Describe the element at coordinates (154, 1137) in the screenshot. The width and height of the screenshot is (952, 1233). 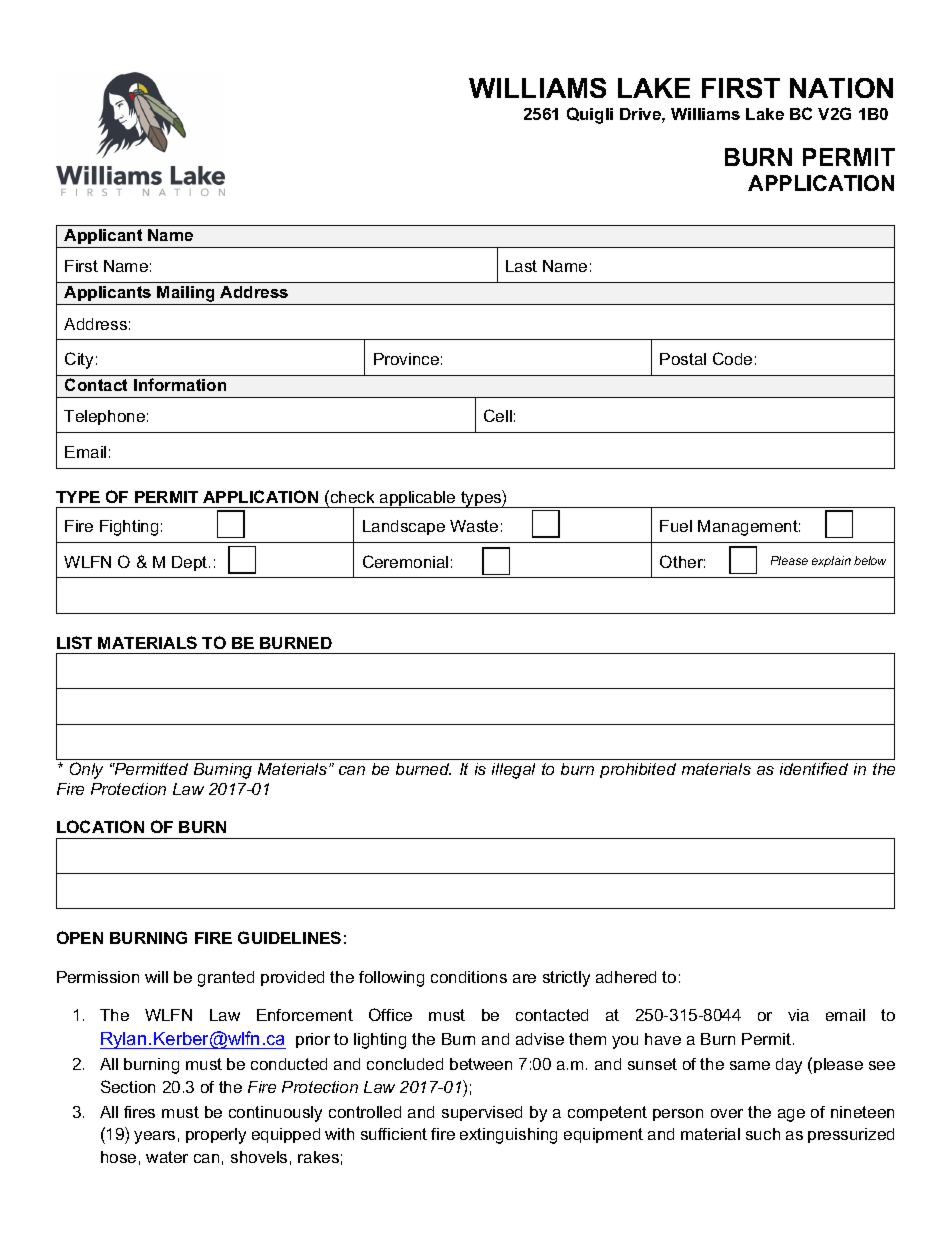
I see `years` at that location.
